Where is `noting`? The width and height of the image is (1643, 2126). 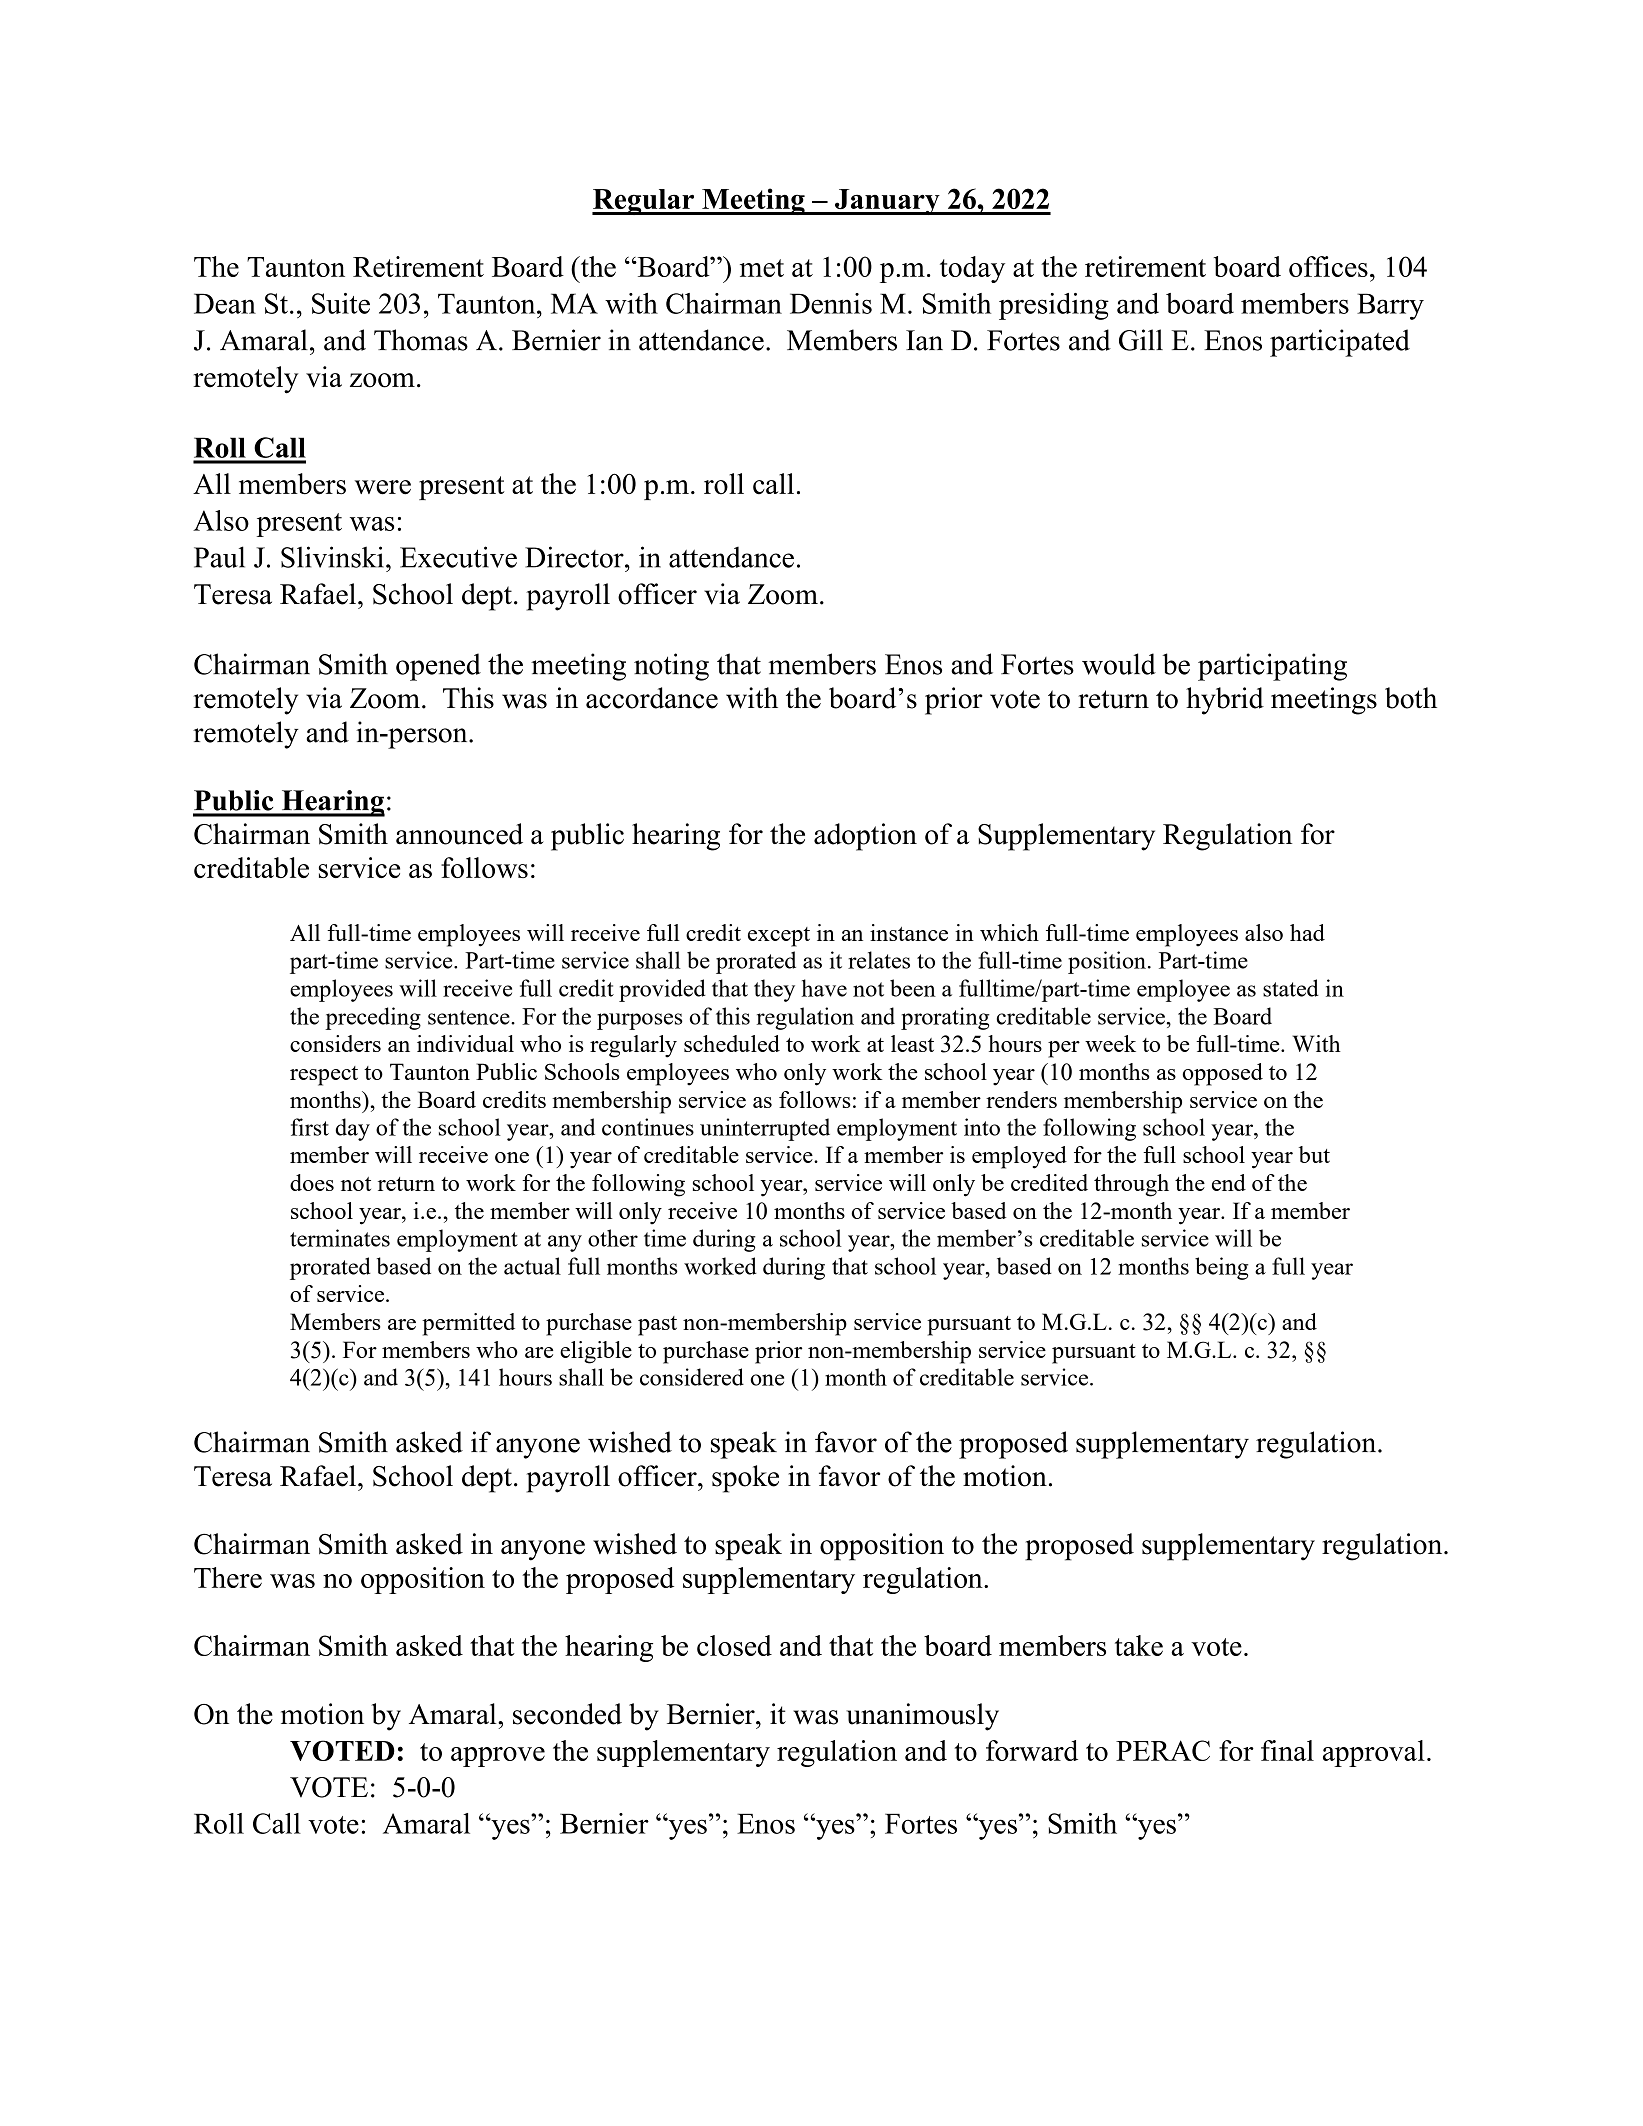
noting is located at coordinates (671, 667).
